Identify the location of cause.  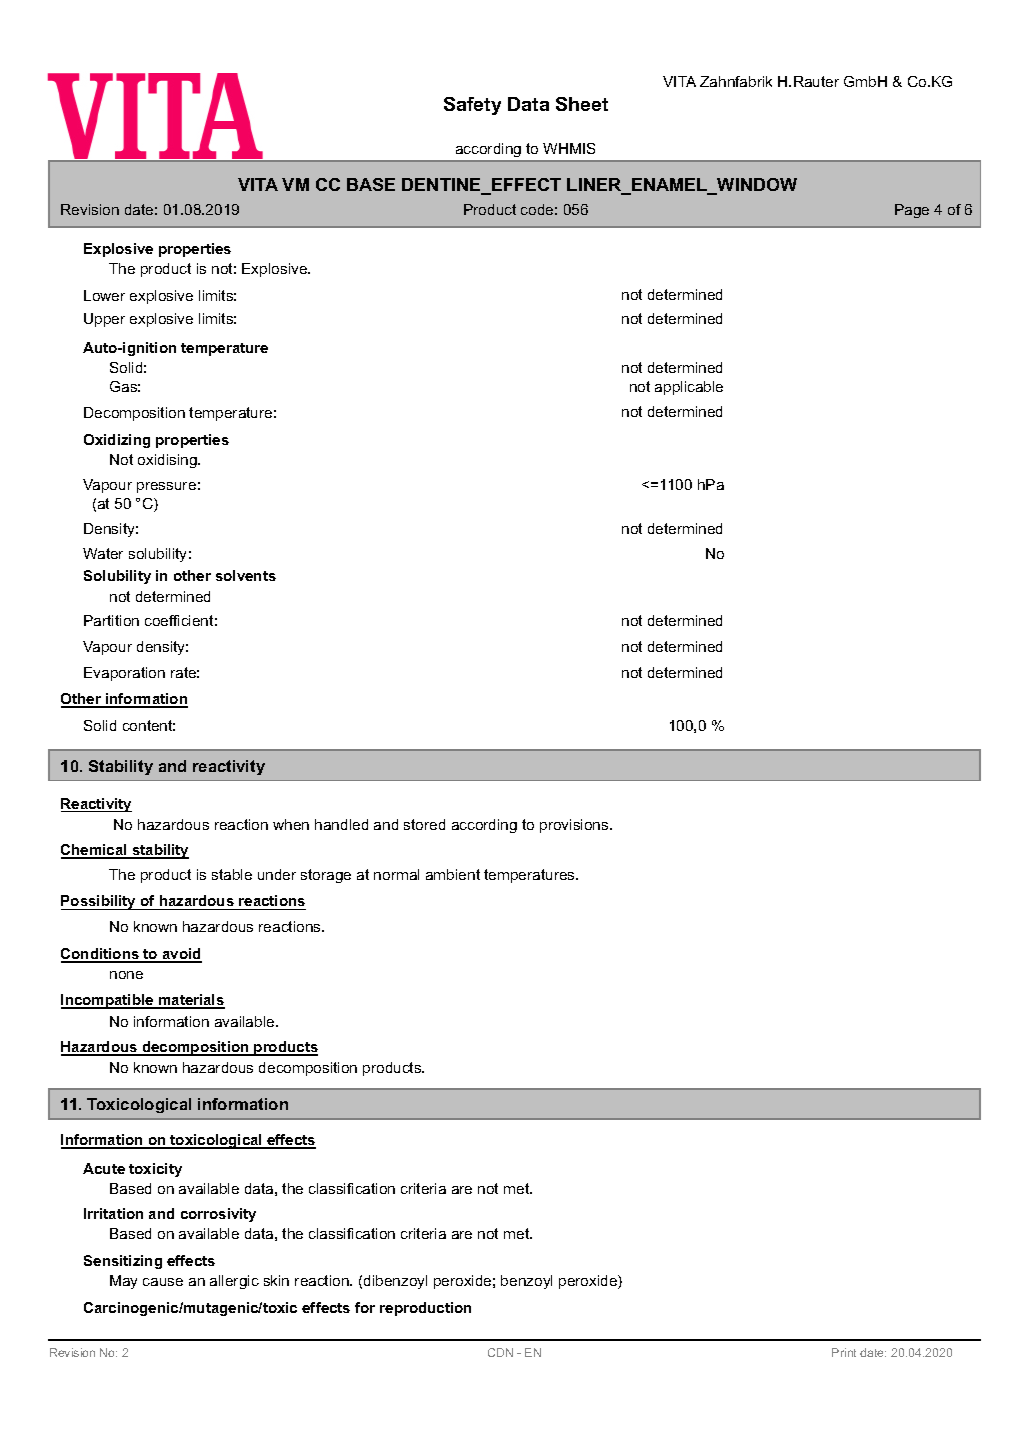
(163, 1282).
